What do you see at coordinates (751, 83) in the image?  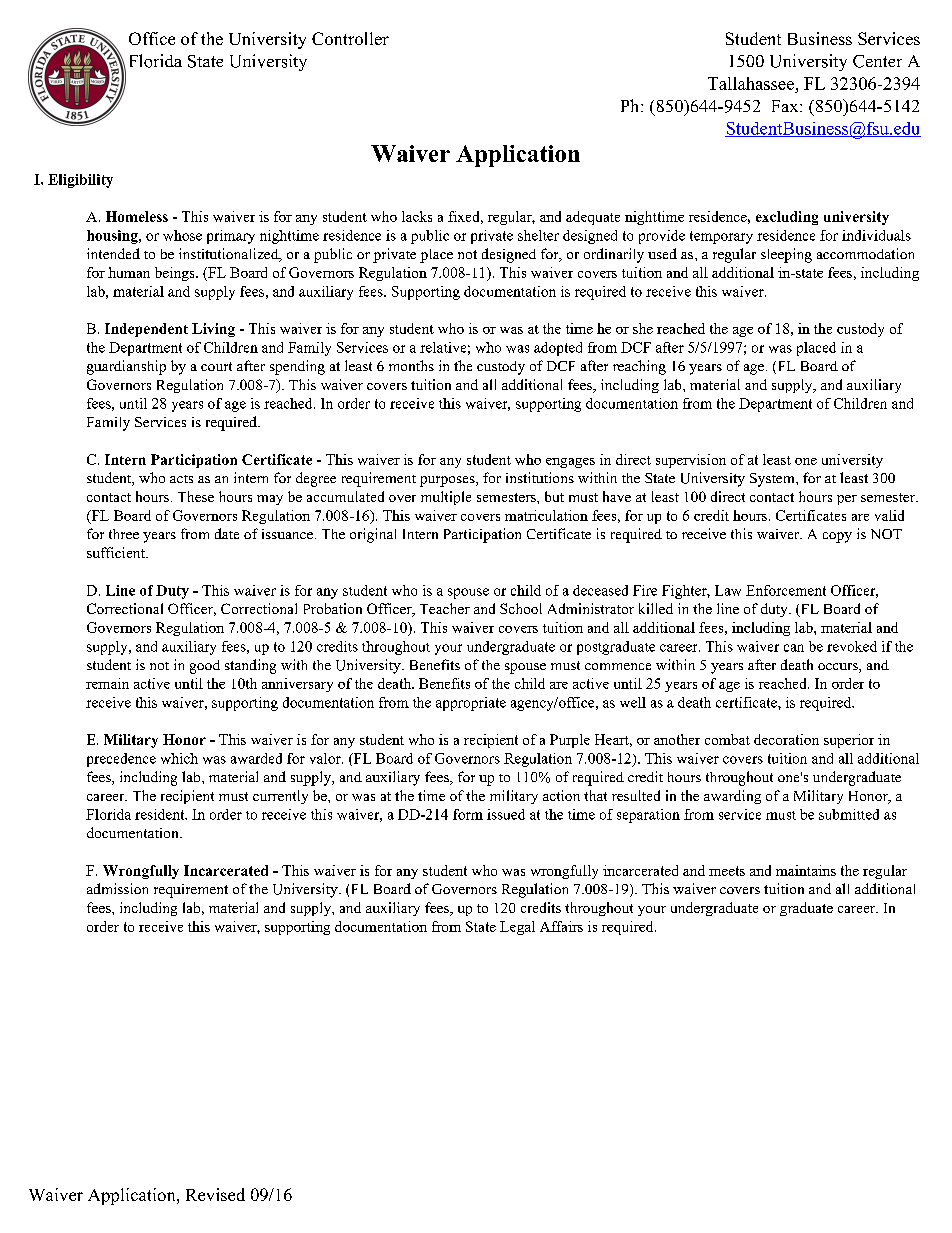 I see `Tallahassee` at bounding box center [751, 83].
